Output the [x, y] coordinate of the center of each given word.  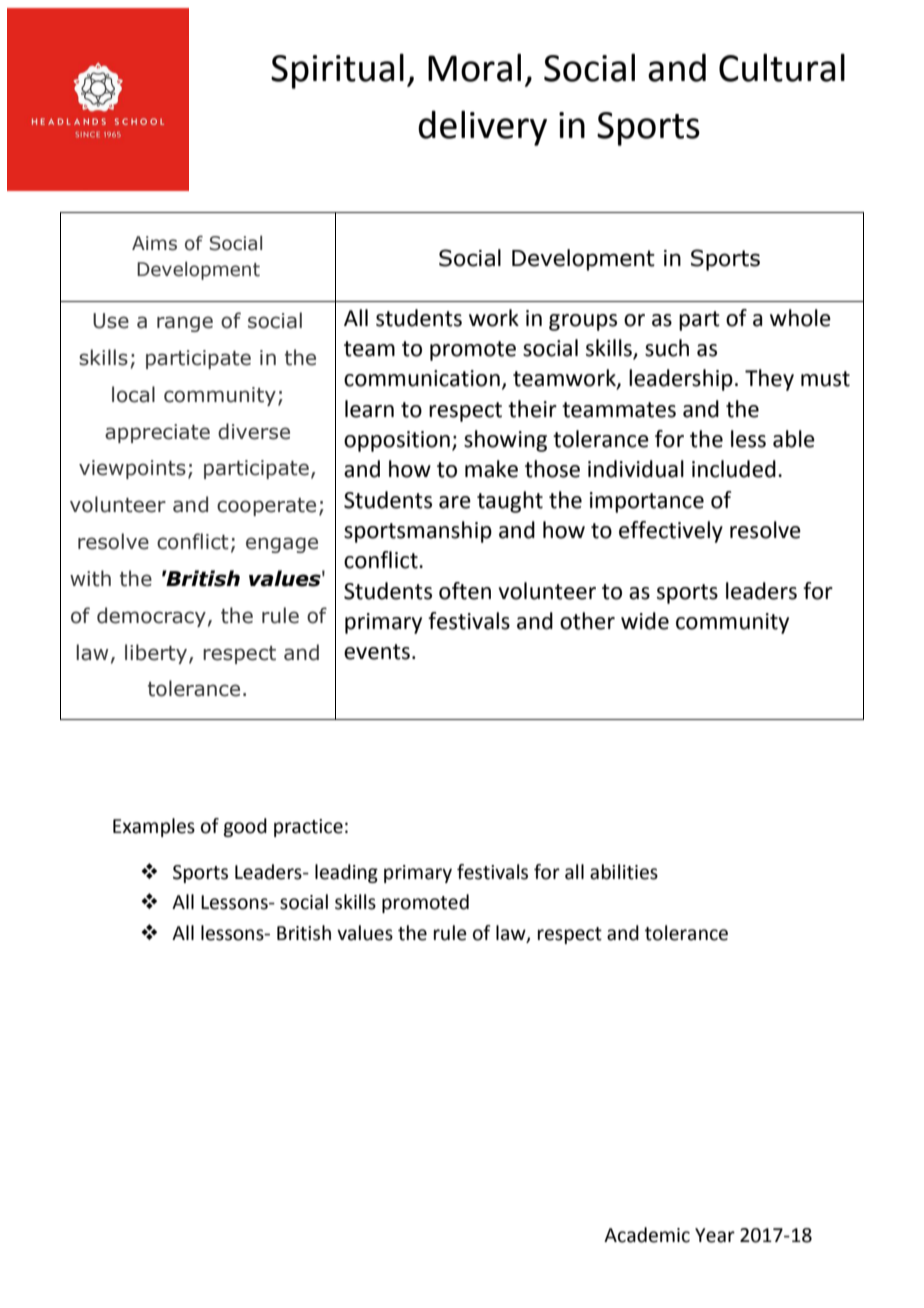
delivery [482, 128]
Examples [154, 827]
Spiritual [337, 71]
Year [715, 1235]
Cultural [782, 67]
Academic [647, 1235]
